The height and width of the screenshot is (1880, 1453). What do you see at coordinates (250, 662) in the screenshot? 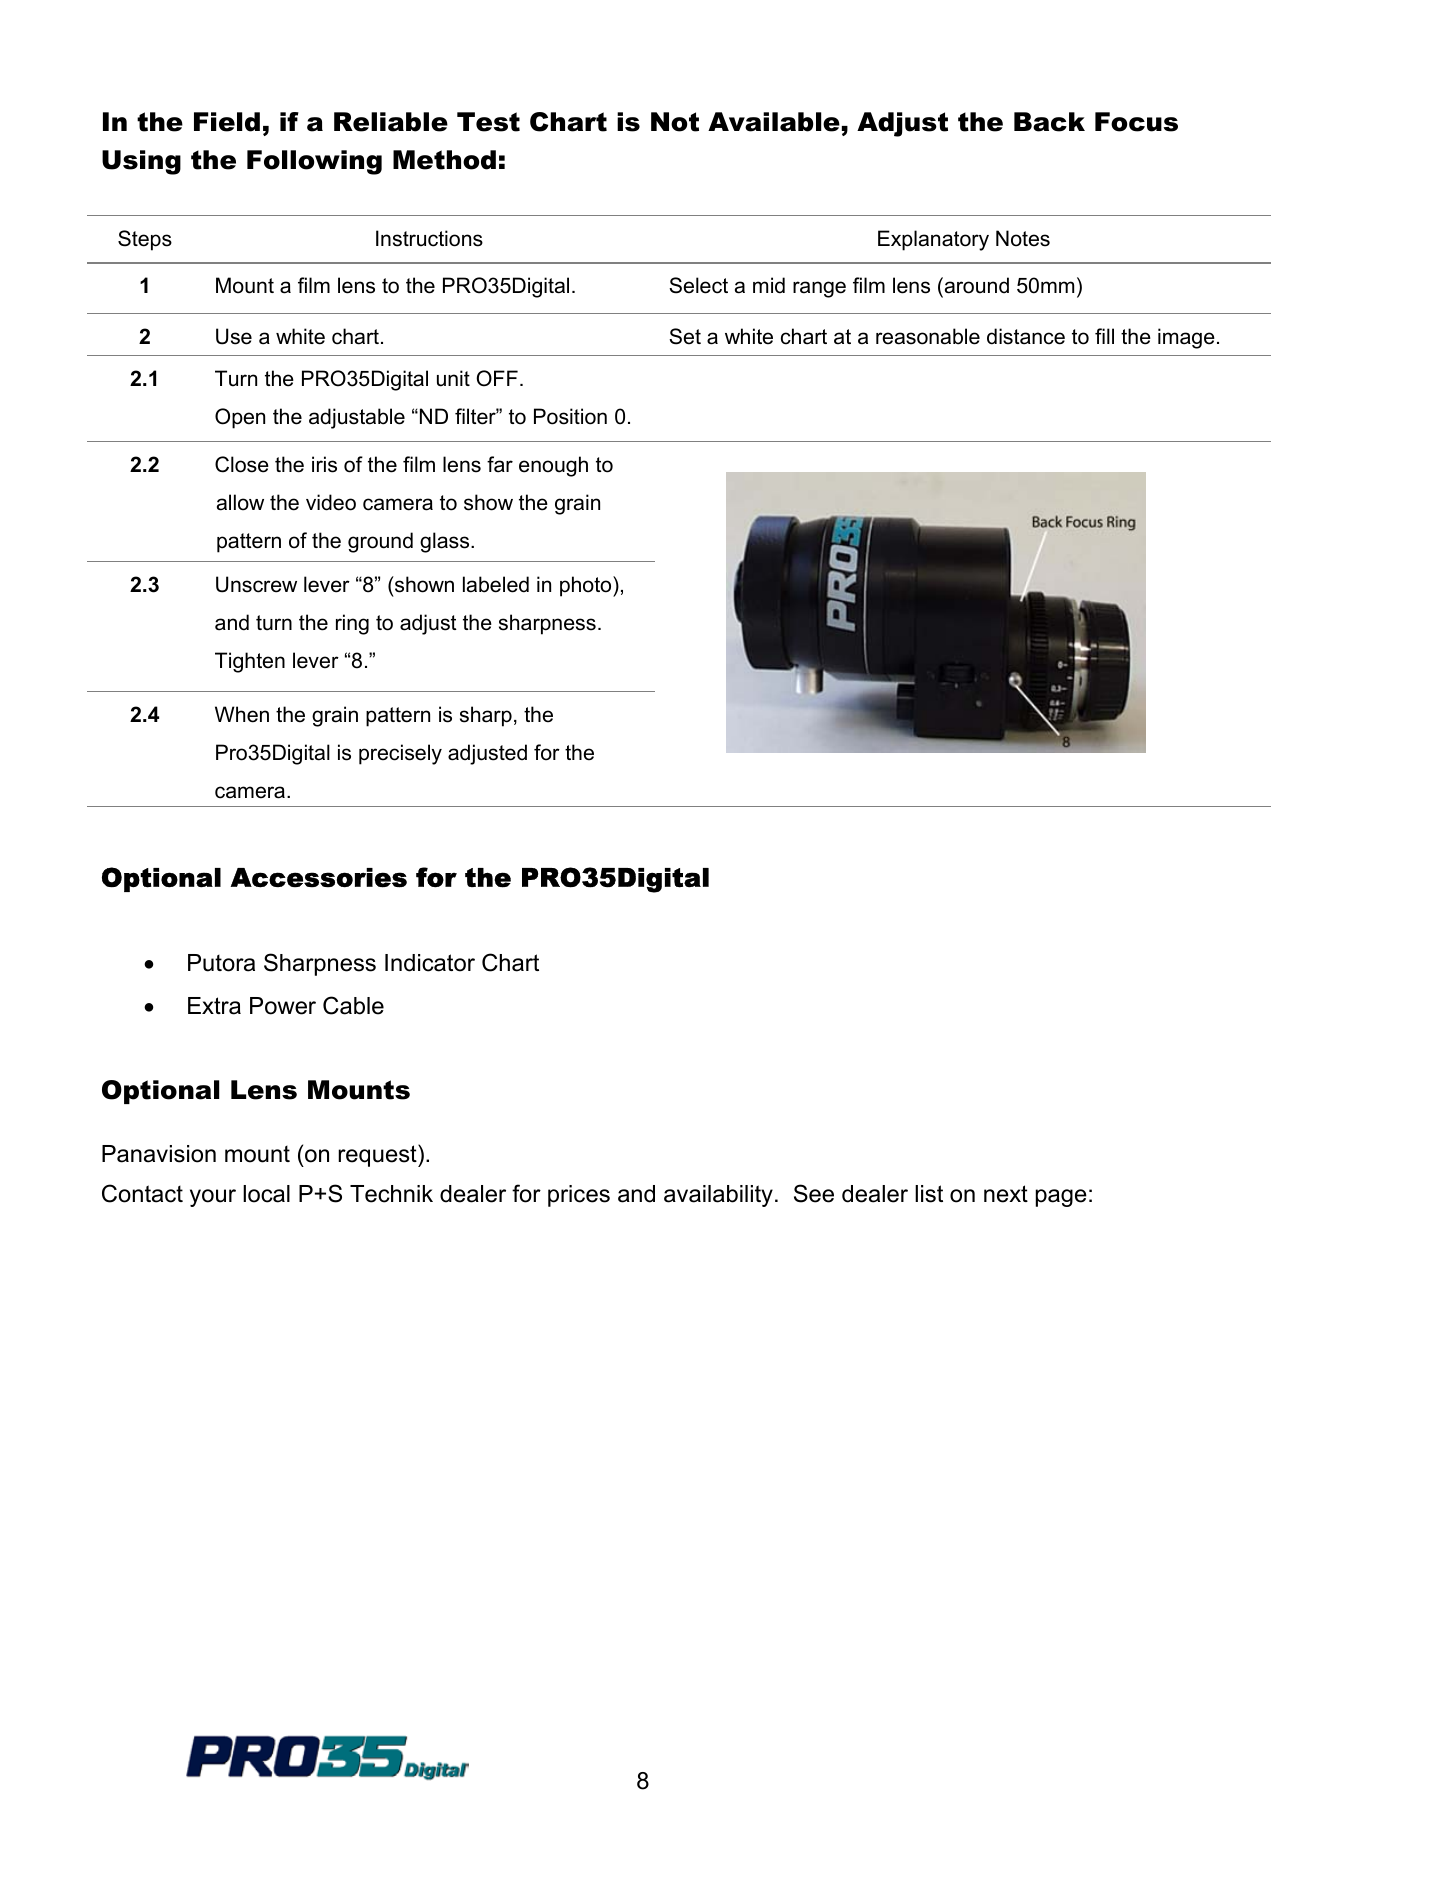
I see `Tighten` at bounding box center [250, 662].
